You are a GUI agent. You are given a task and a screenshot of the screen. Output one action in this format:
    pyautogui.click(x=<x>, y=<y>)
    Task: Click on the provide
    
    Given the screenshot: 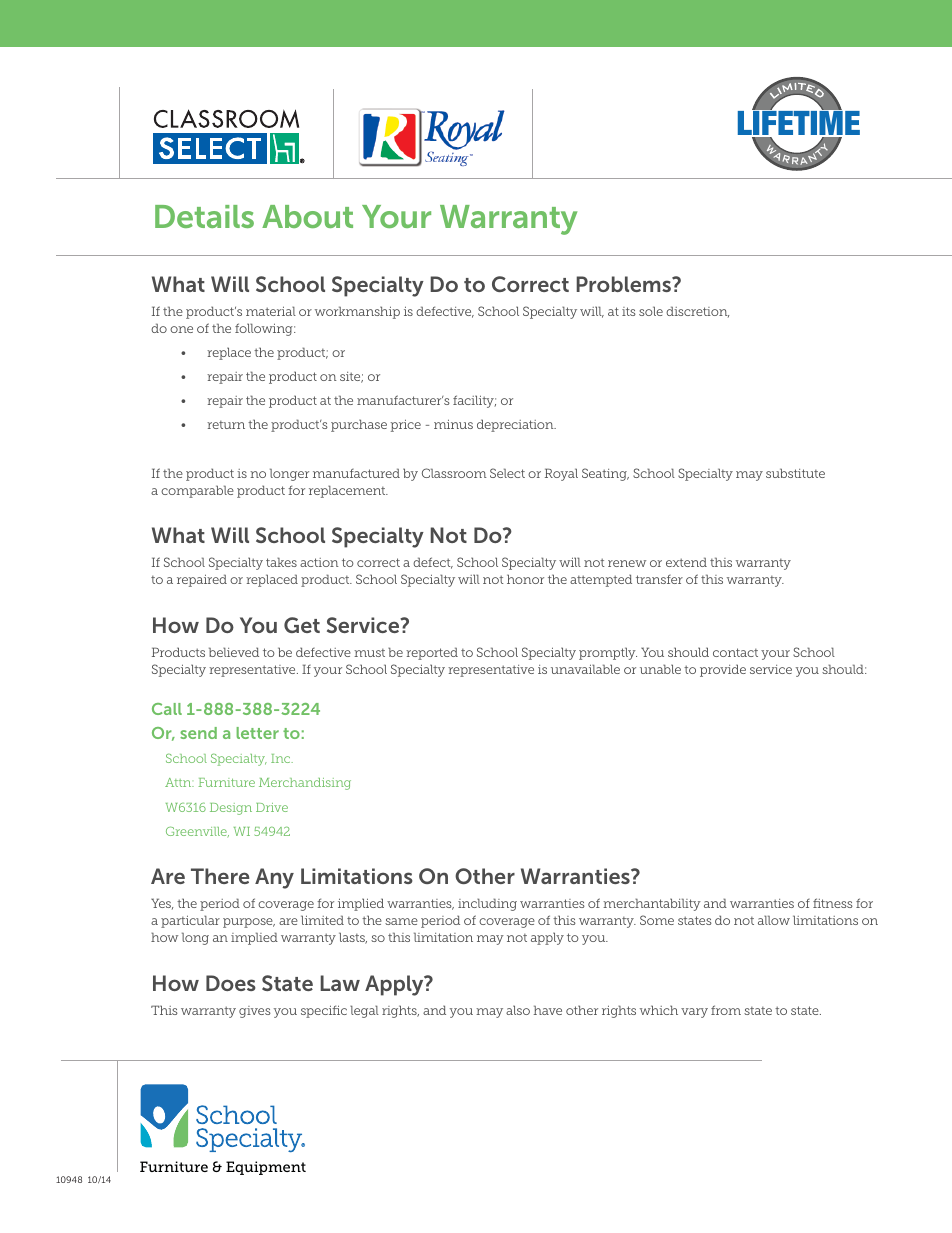 What is the action you would take?
    pyautogui.click(x=723, y=670)
